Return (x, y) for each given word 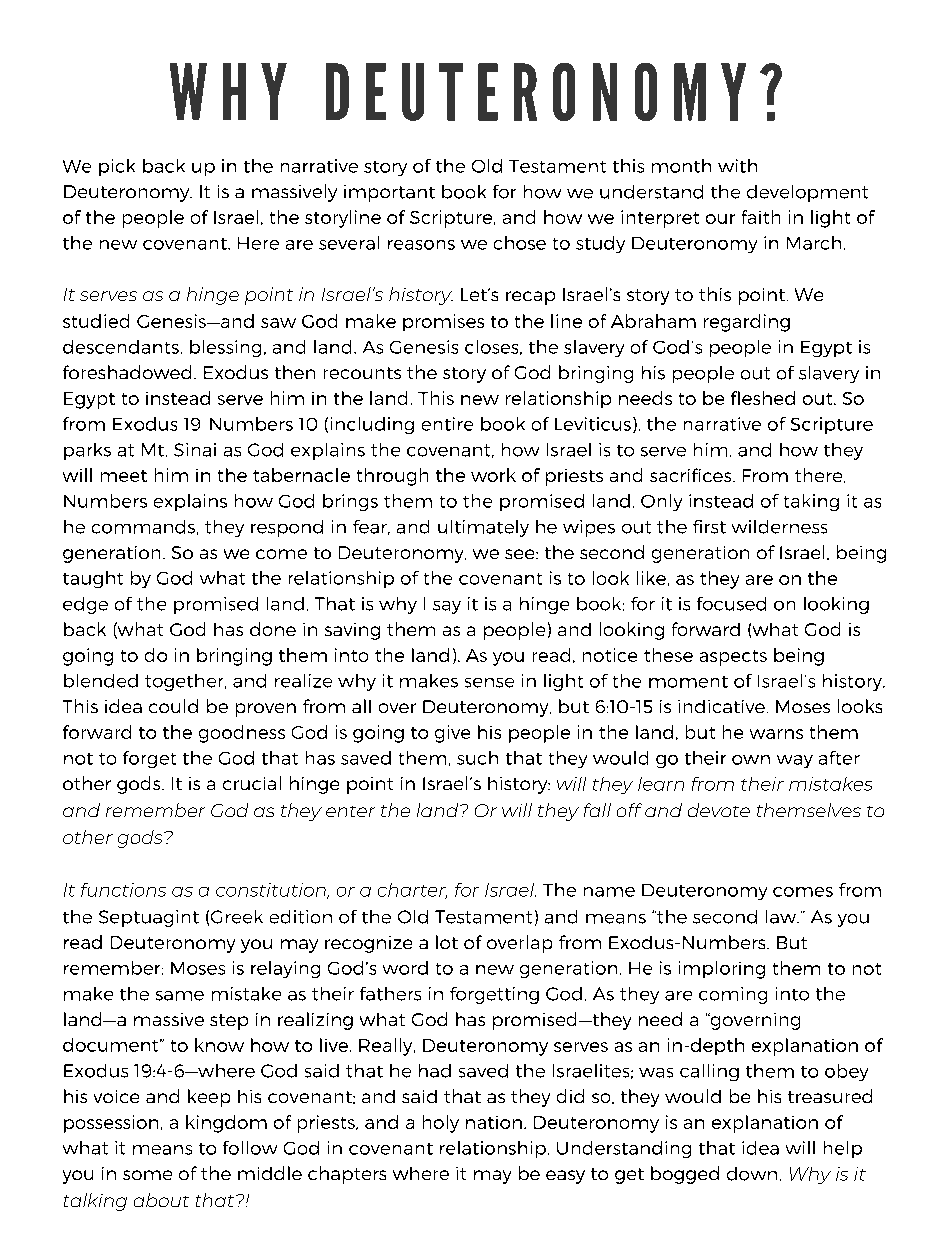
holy (441, 1124)
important (389, 193)
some (147, 1175)
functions (123, 890)
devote (719, 810)
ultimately (483, 528)
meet (124, 476)
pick (117, 167)
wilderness (779, 527)
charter (412, 891)
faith (761, 217)
